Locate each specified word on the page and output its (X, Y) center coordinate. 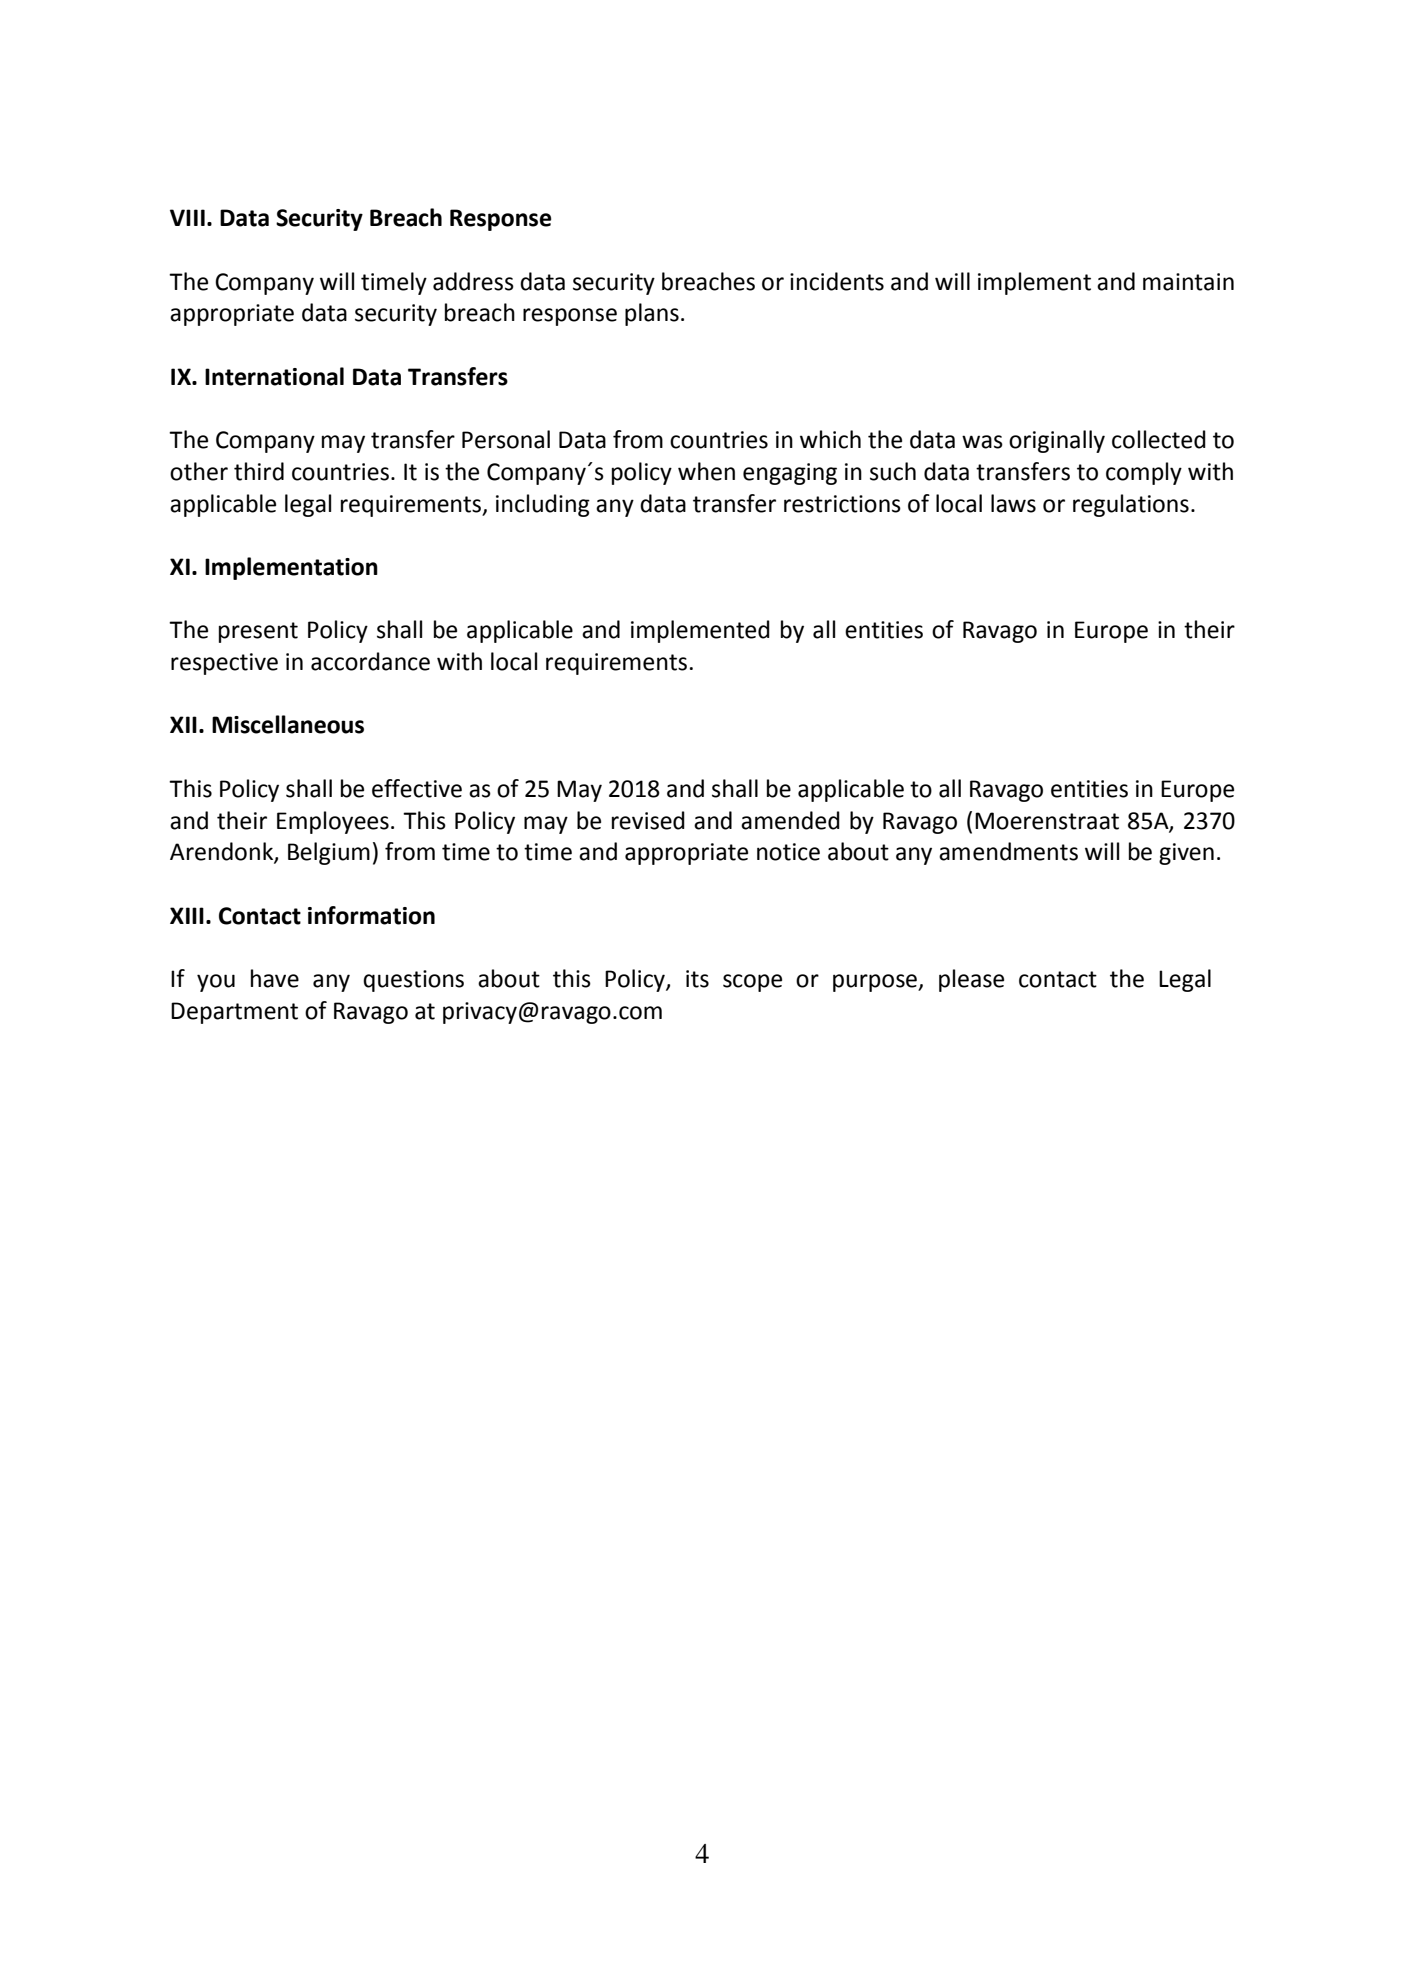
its (697, 979)
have (275, 978)
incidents (837, 281)
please (971, 980)
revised (648, 820)
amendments (1008, 851)
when (706, 471)
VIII (187, 217)
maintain (1188, 282)
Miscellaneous (288, 724)
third (259, 471)
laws (1013, 503)
